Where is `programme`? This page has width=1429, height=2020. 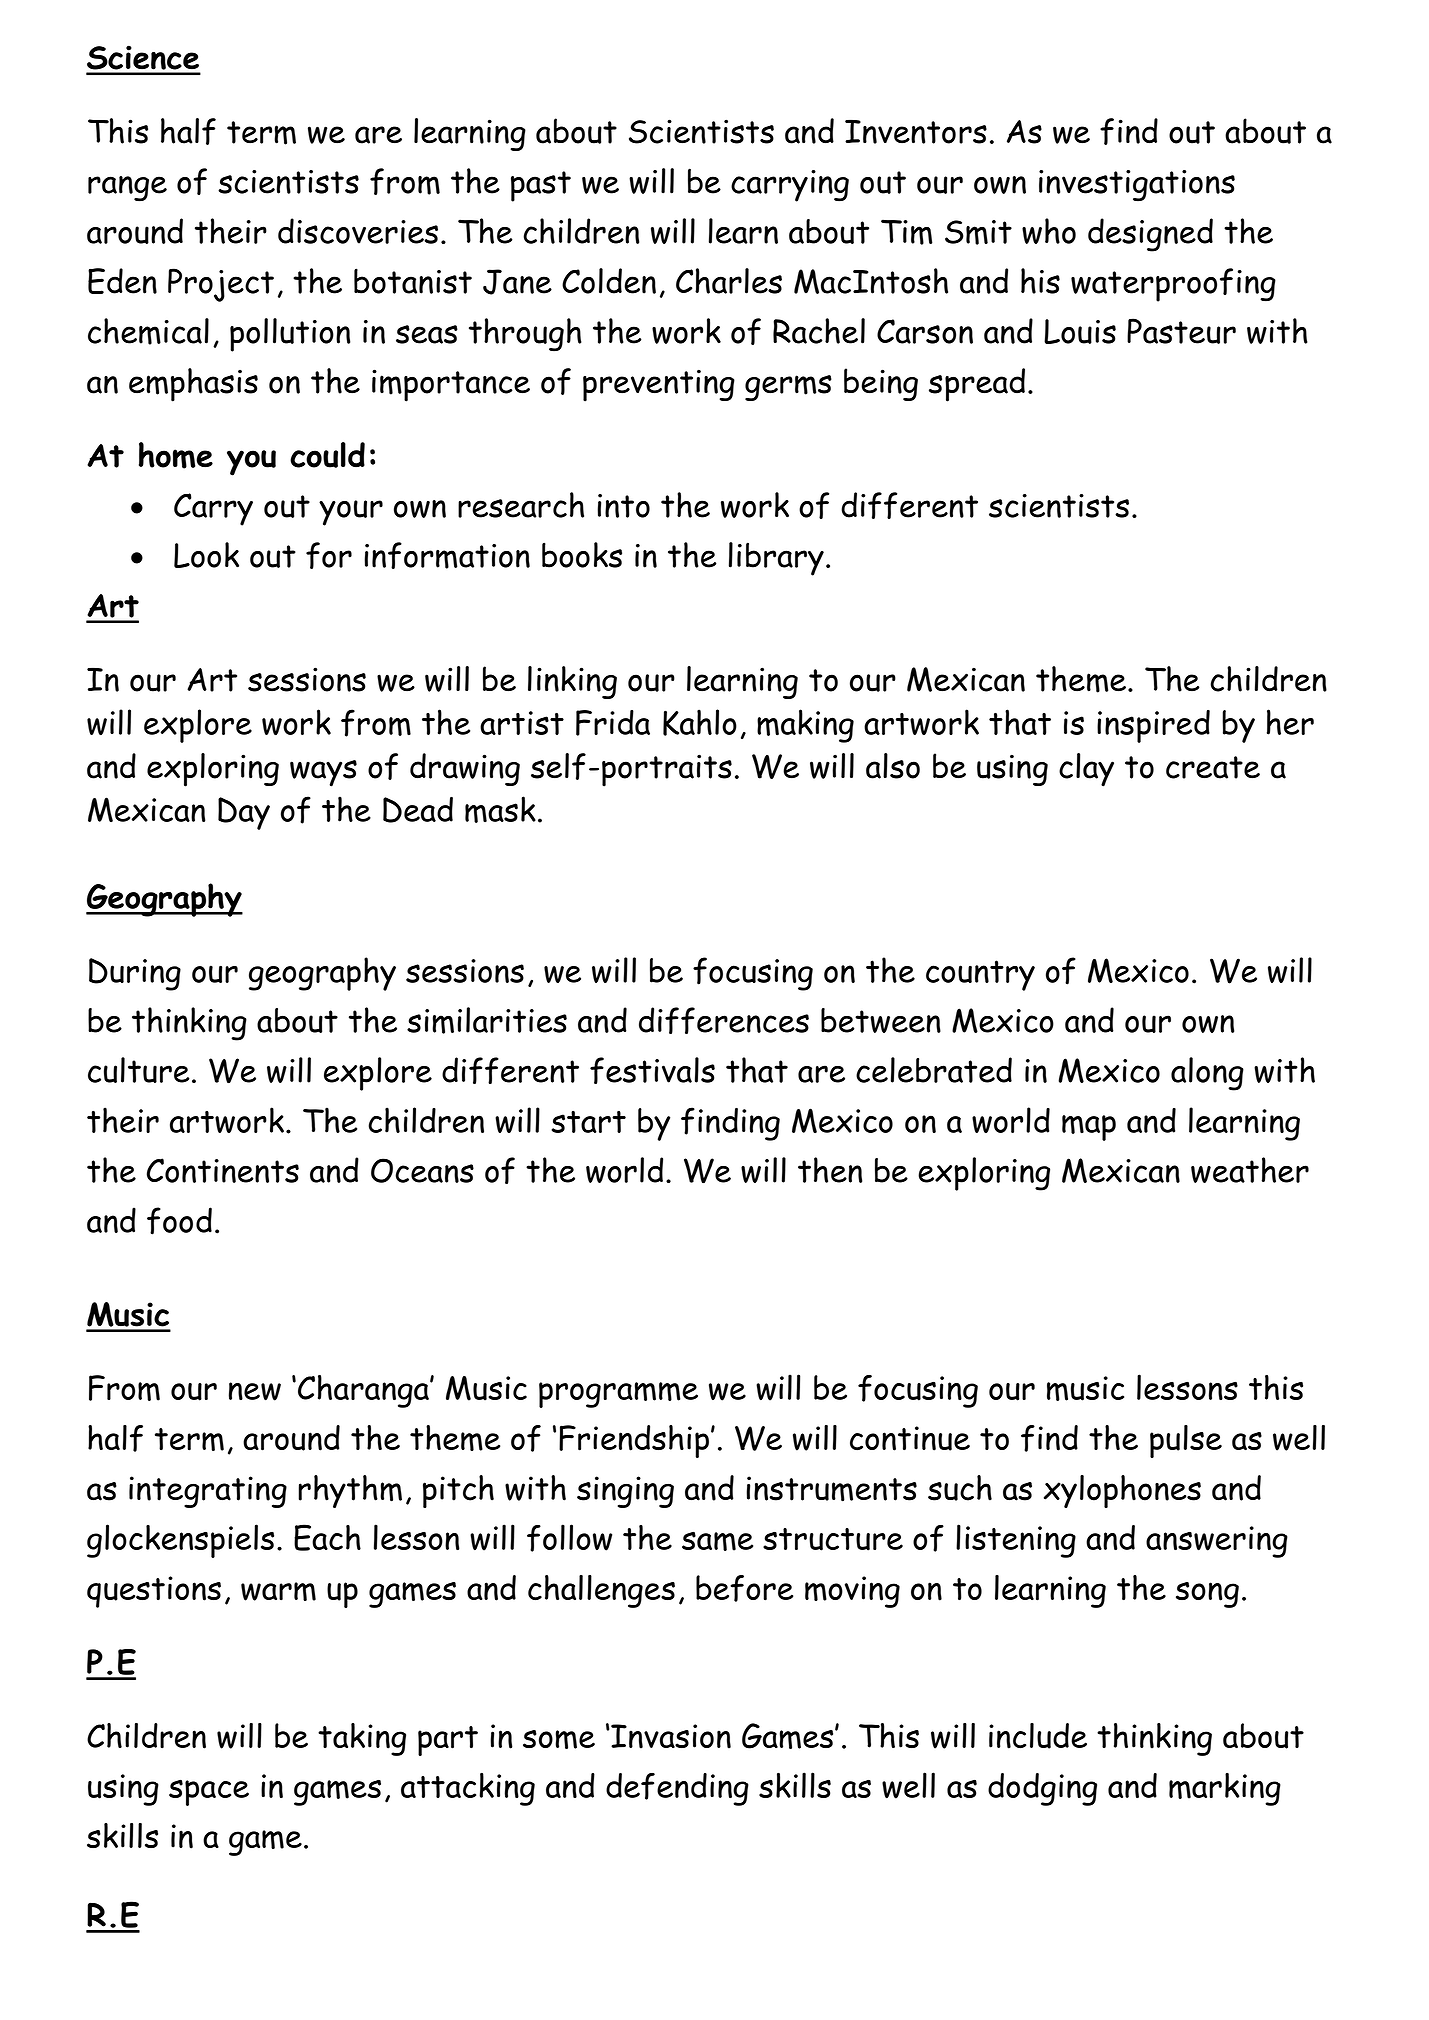 programme is located at coordinates (618, 1395).
